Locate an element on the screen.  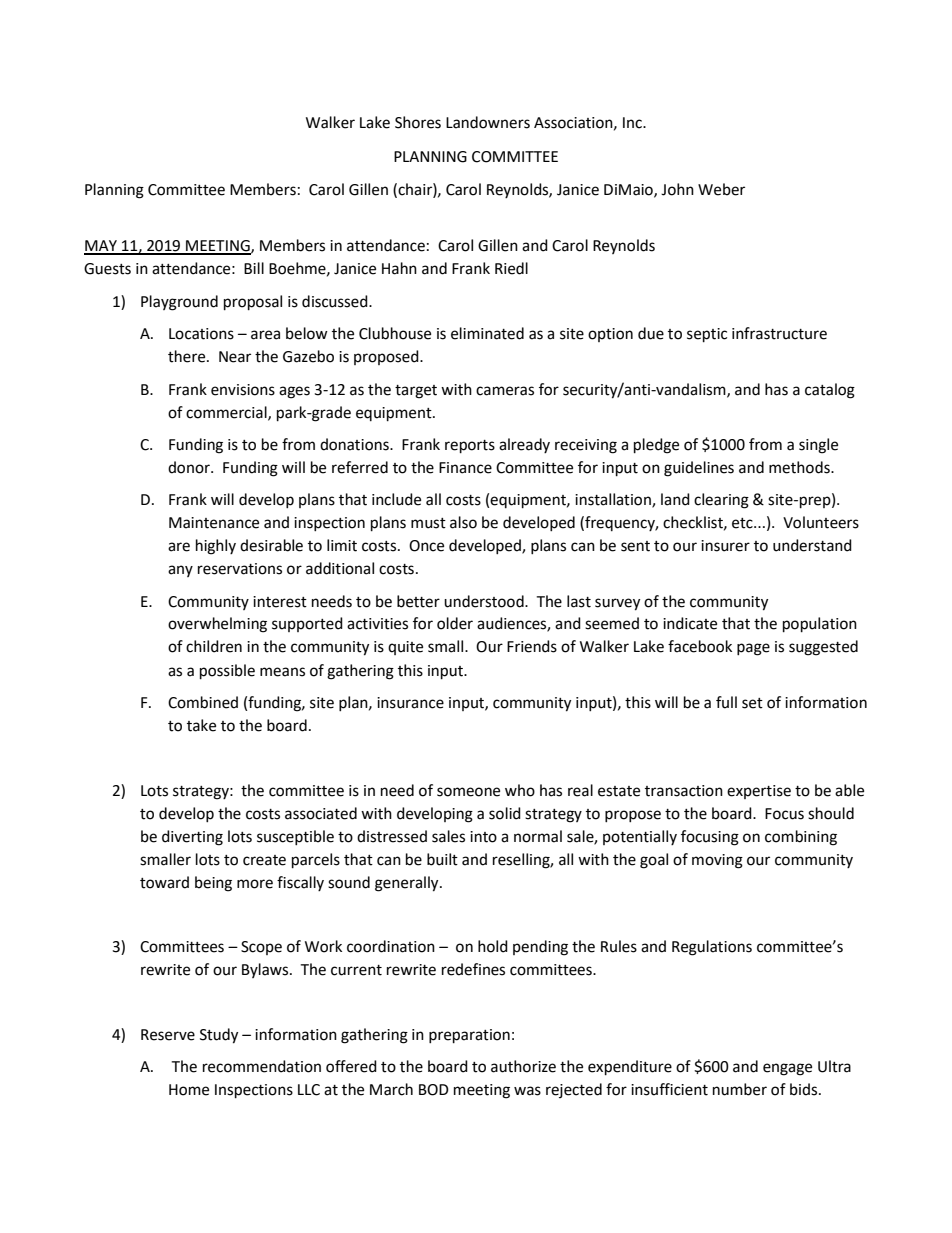
Shores is located at coordinates (418, 122).
